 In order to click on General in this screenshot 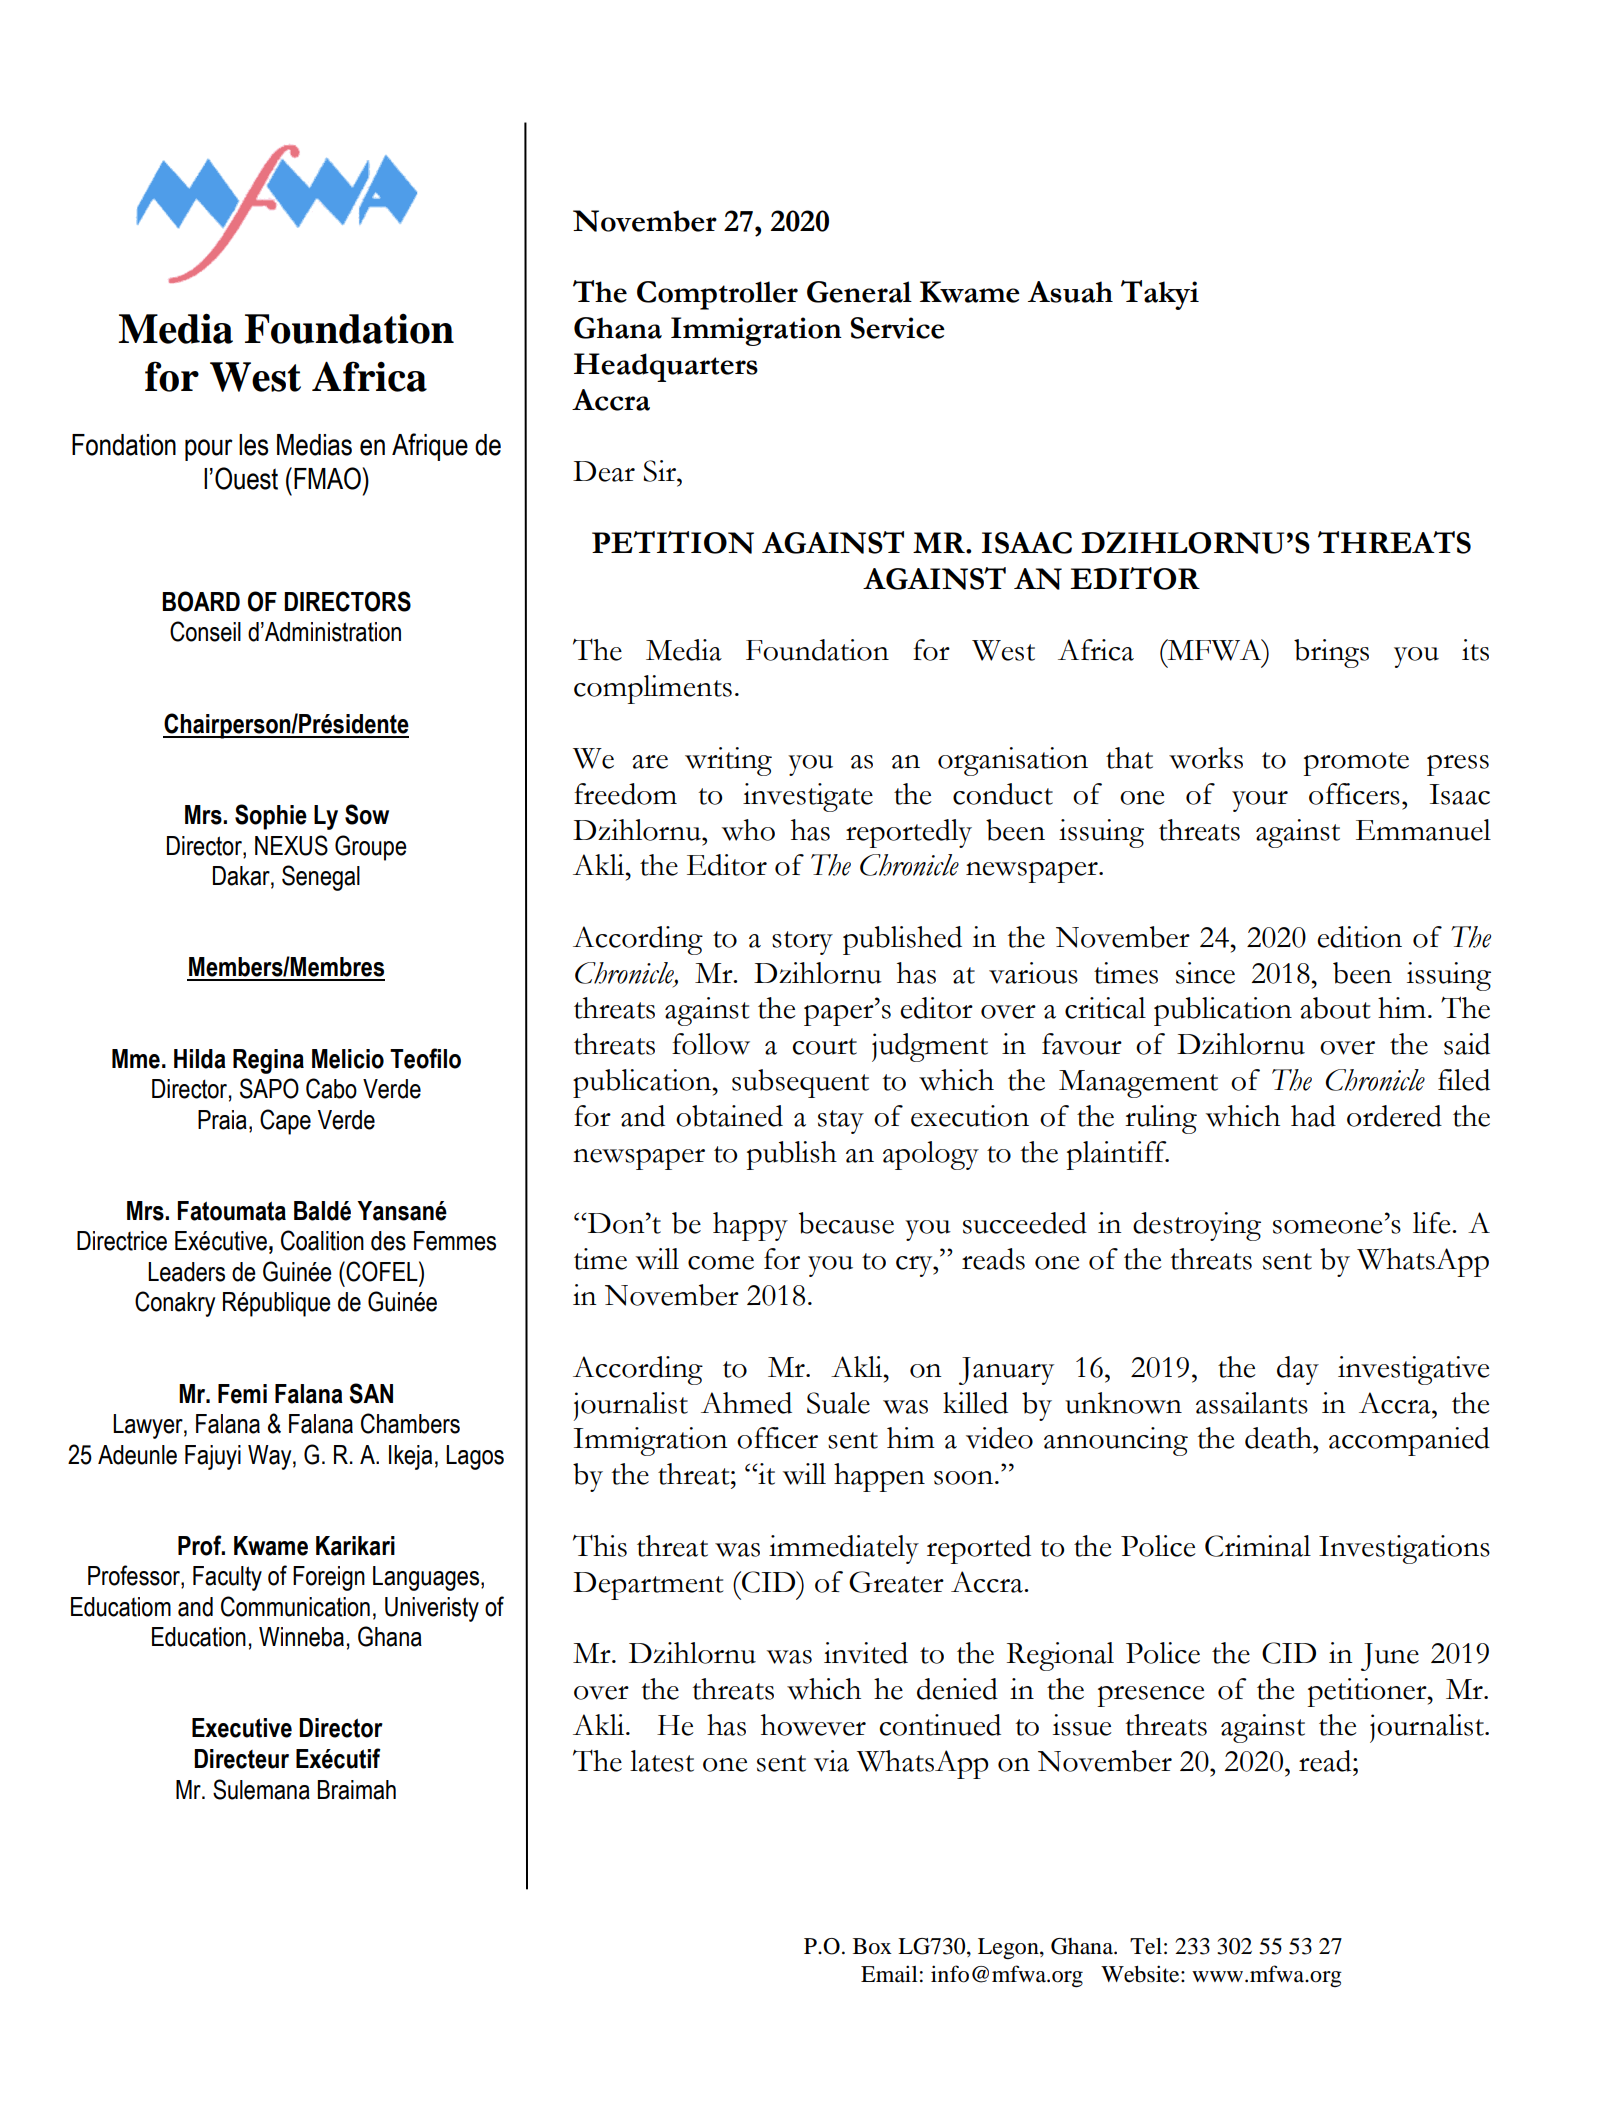, I will do `click(859, 292)`.
